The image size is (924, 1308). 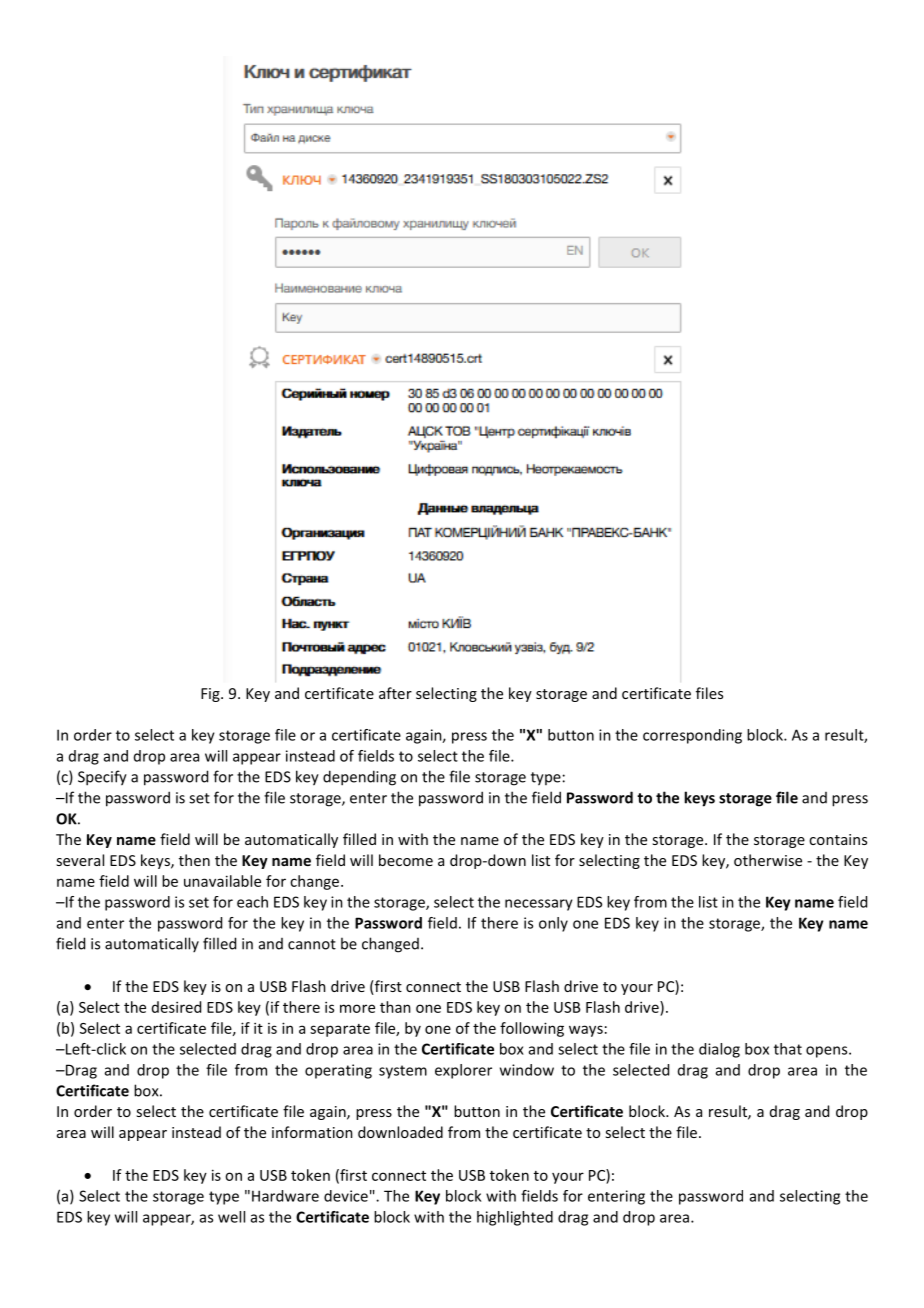 What do you see at coordinates (194, 860) in the screenshot?
I see `then` at bounding box center [194, 860].
